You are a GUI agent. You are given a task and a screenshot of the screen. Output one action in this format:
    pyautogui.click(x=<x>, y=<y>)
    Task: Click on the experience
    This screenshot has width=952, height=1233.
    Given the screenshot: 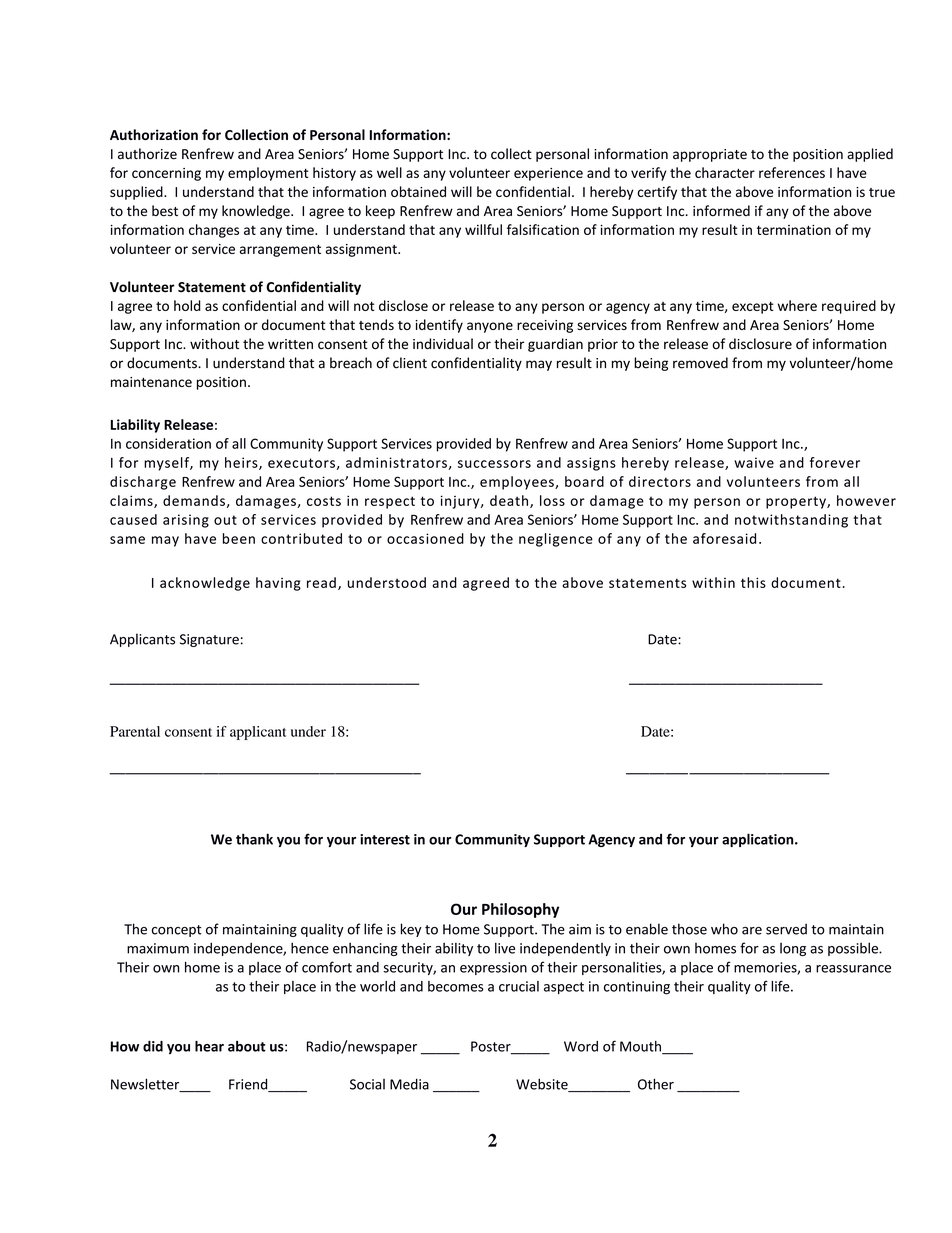 What is the action you would take?
    pyautogui.click(x=548, y=174)
